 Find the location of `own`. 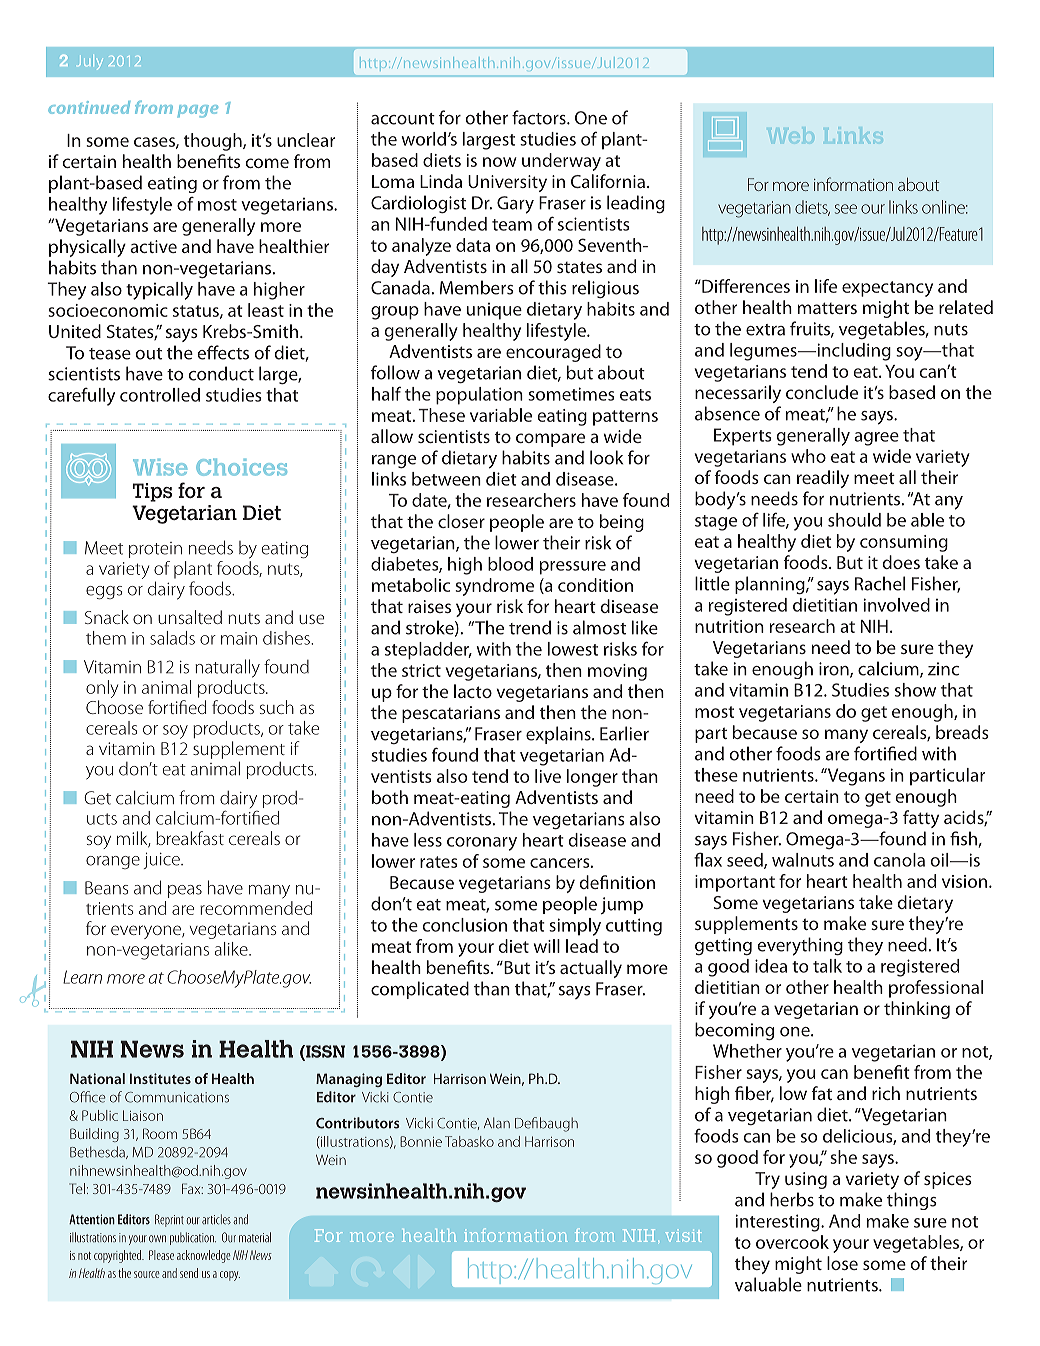

own is located at coordinates (157, 1239).
